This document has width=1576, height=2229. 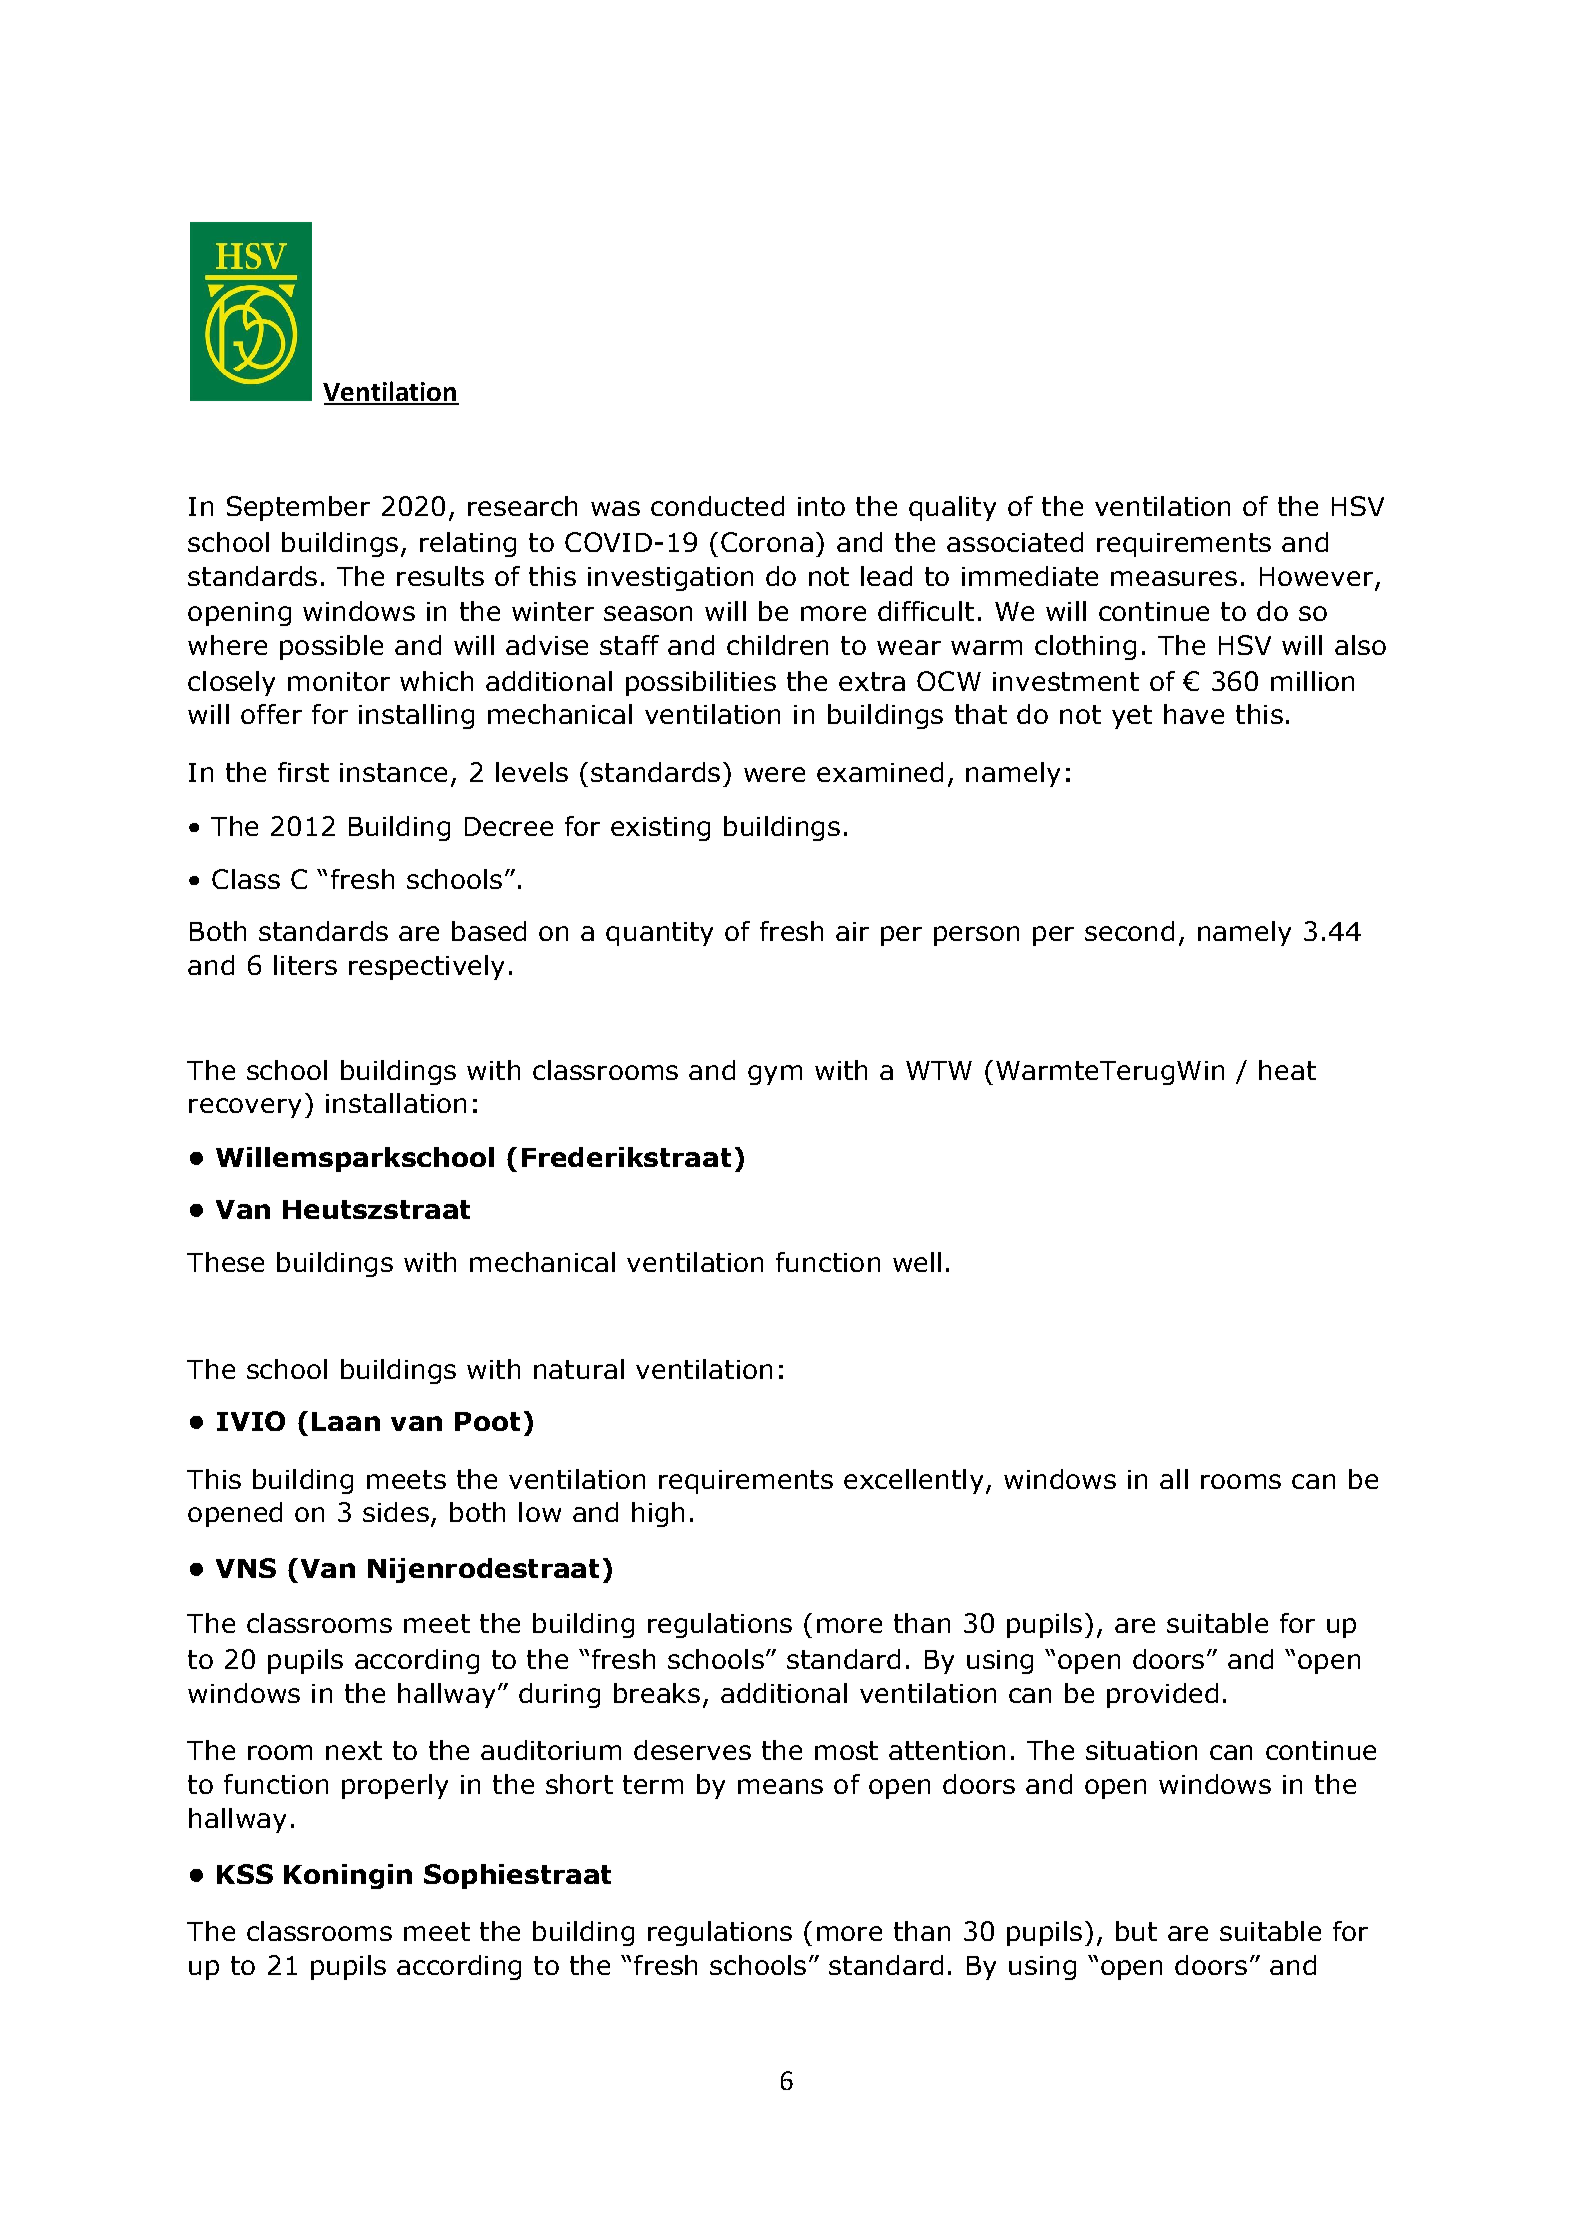 I want to click on KSS, so click(x=245, y=1874).
